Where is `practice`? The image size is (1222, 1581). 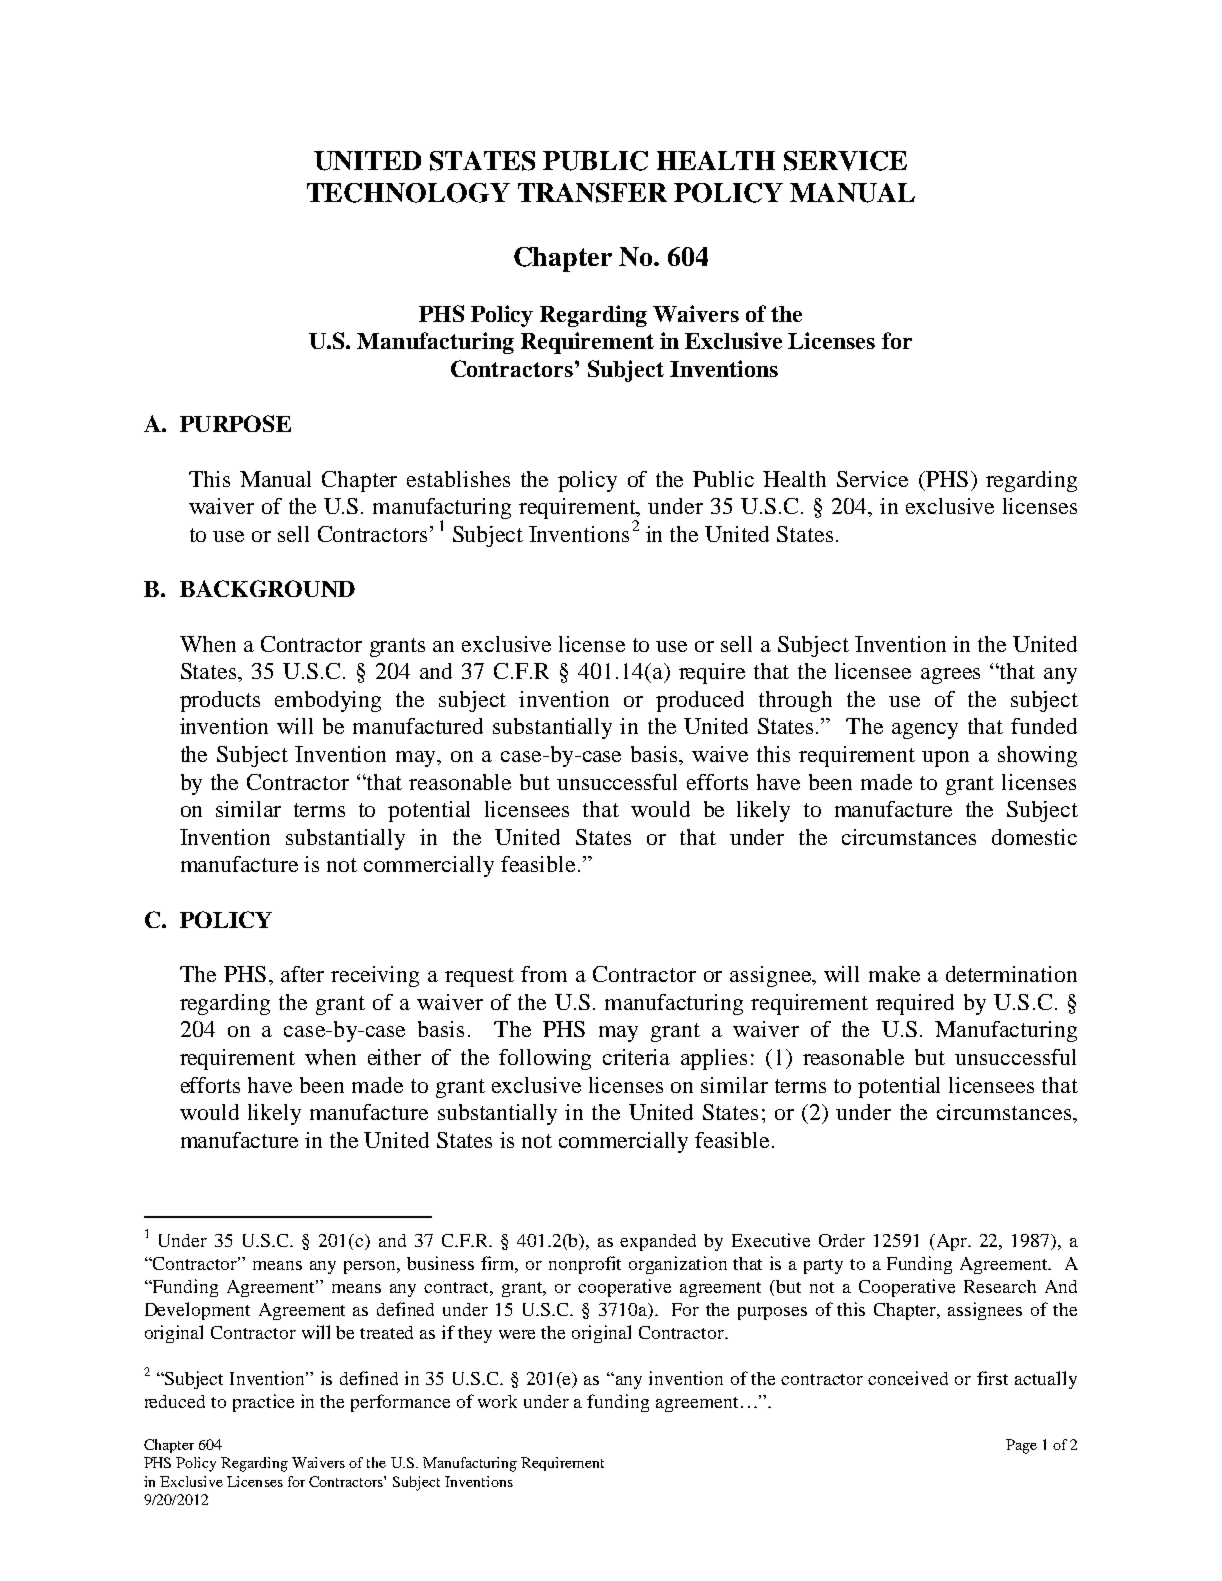 practice is located at coordinates (263, 1403).
